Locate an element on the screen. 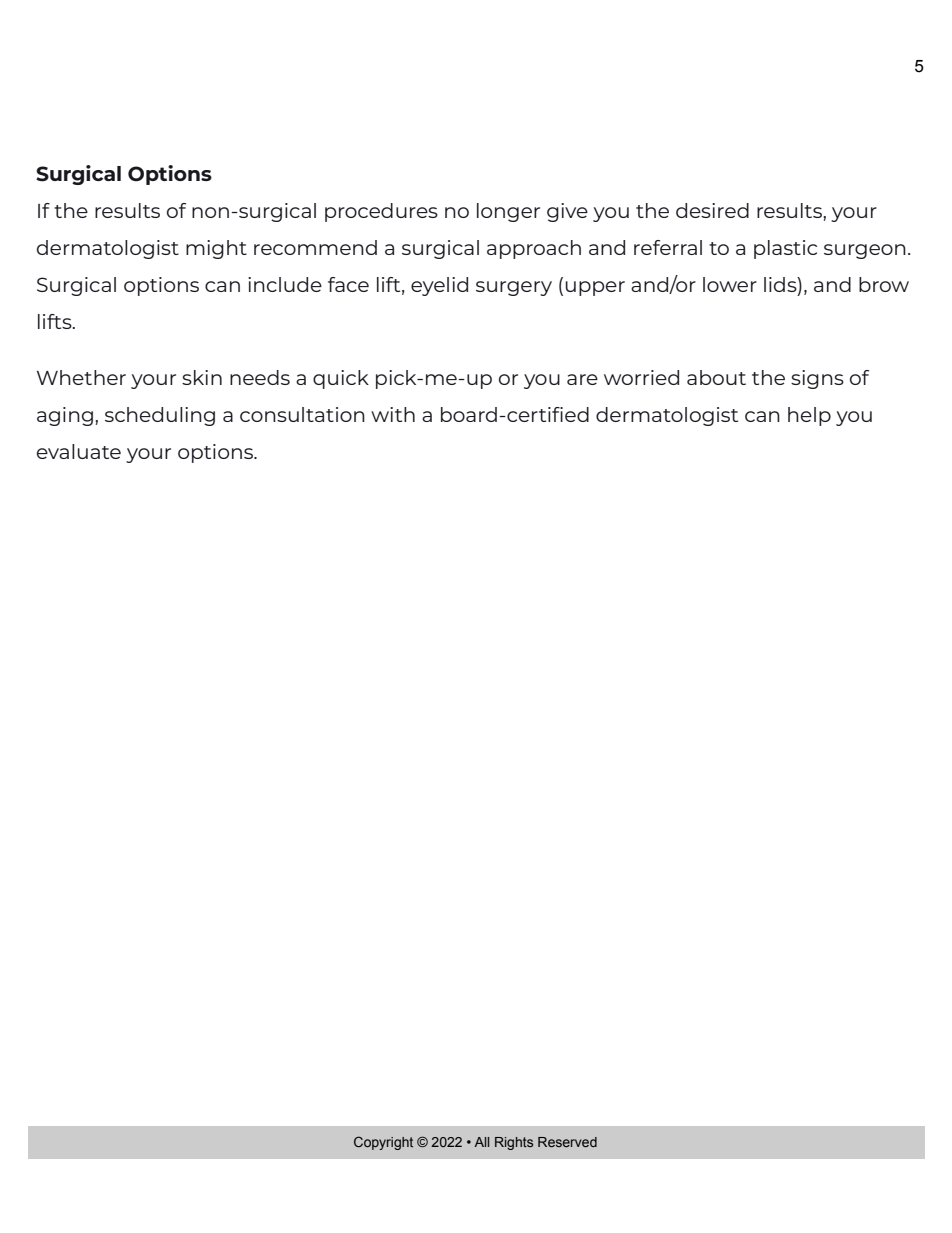 The height and width of the screenshot is (1233, 952). Copyright is located at coordinates (383, 1143).
